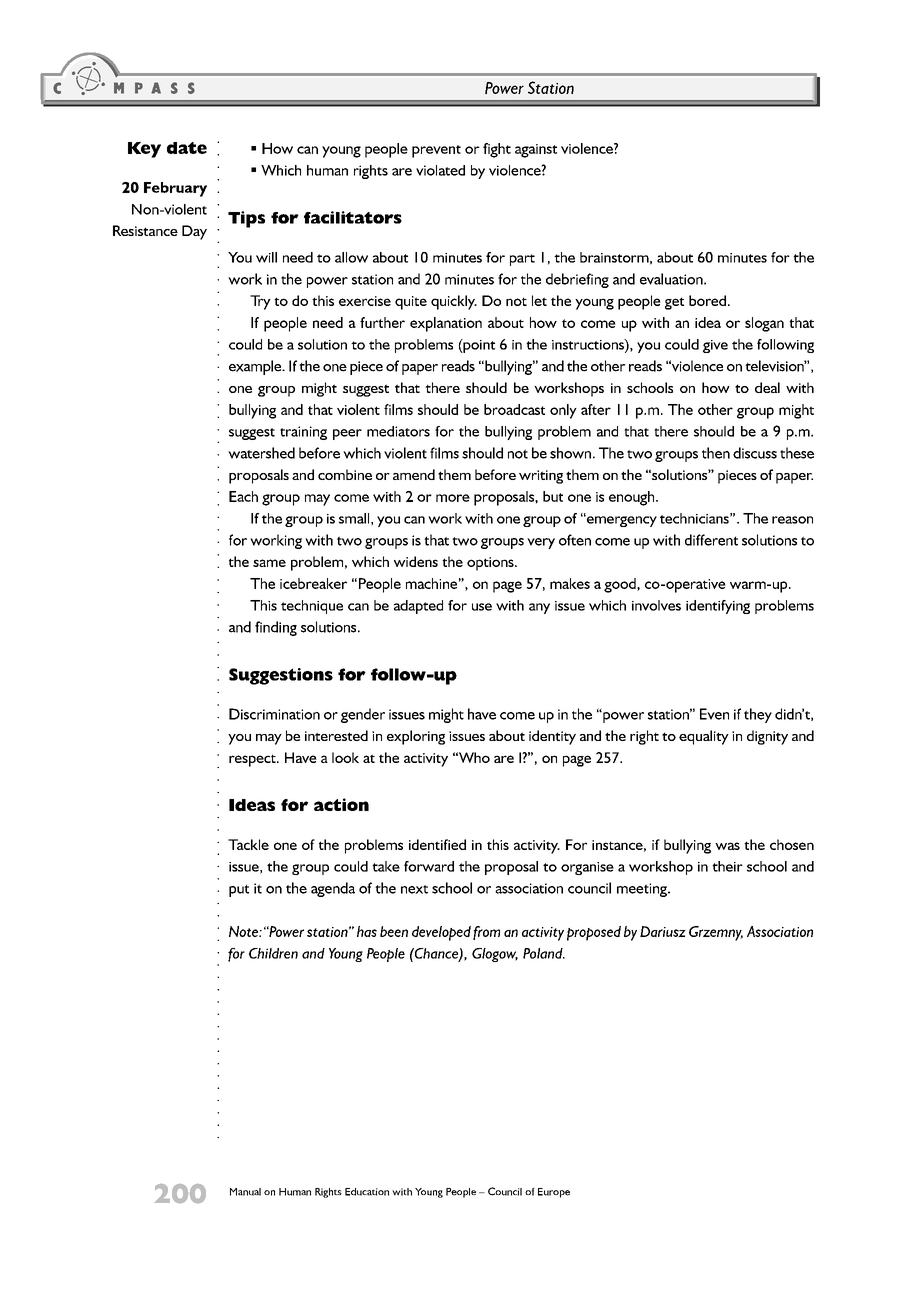 The height and width of the image is (1308, 924). I want to click on February, so click(175, 189).
